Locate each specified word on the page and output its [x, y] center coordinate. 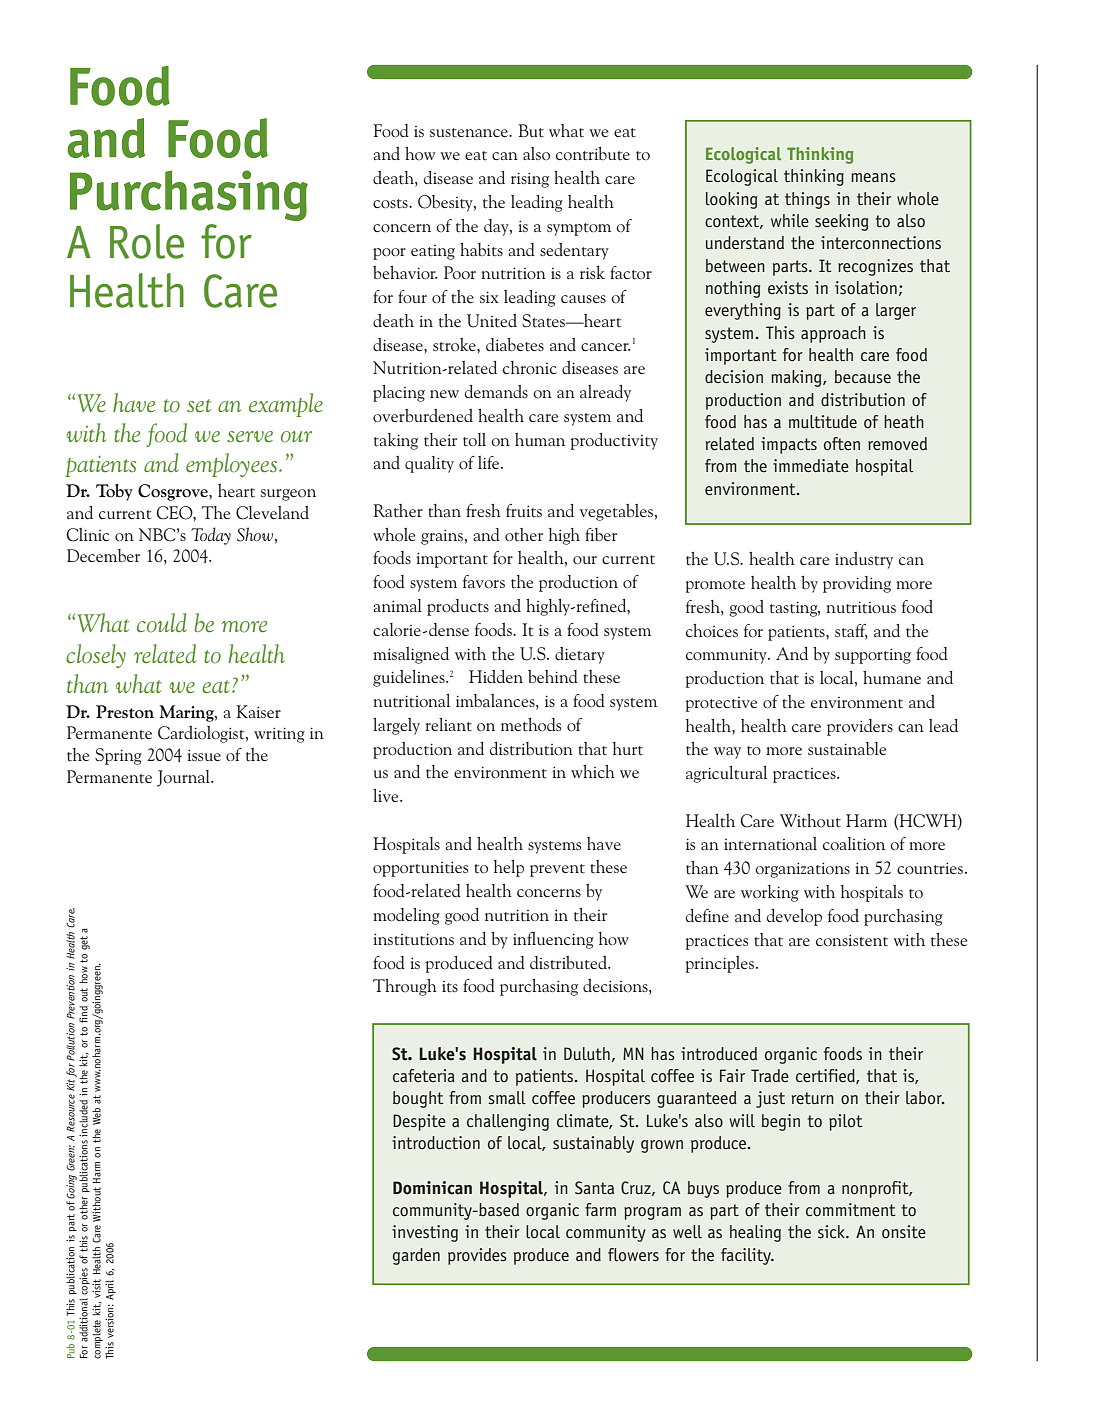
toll [474, 440]
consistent [852, 940]
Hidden [496, 676]
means [873, 177]
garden [416, 1256]
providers [860, 727]
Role [147, 241]
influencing [553, 940]
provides [477, 1256]
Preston [125, 712]
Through [405, 987]
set [199, 406]
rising [530, 180]
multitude [823, 421]
